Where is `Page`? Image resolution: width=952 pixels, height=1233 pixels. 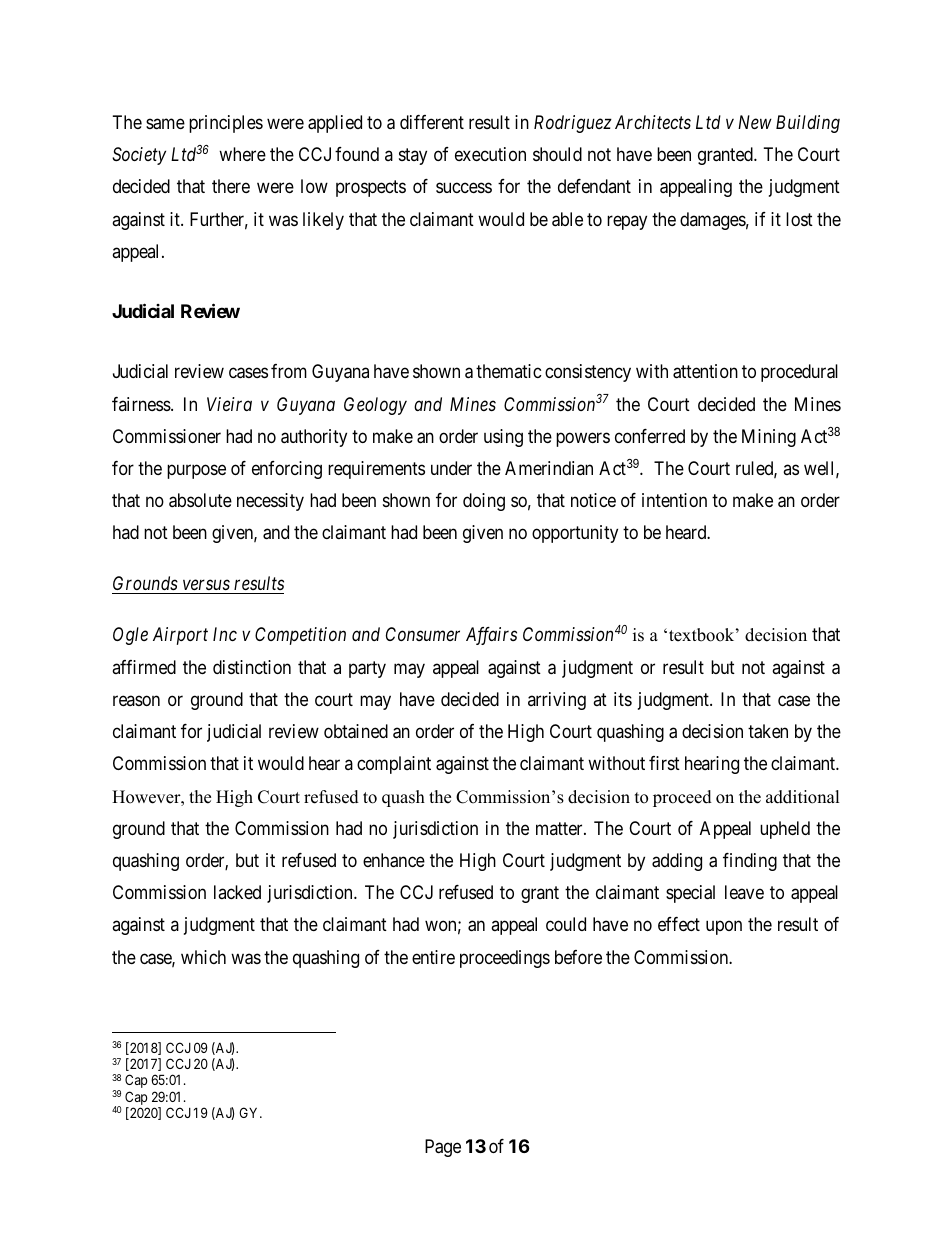
Page is located at coordinates (443, 1148).
